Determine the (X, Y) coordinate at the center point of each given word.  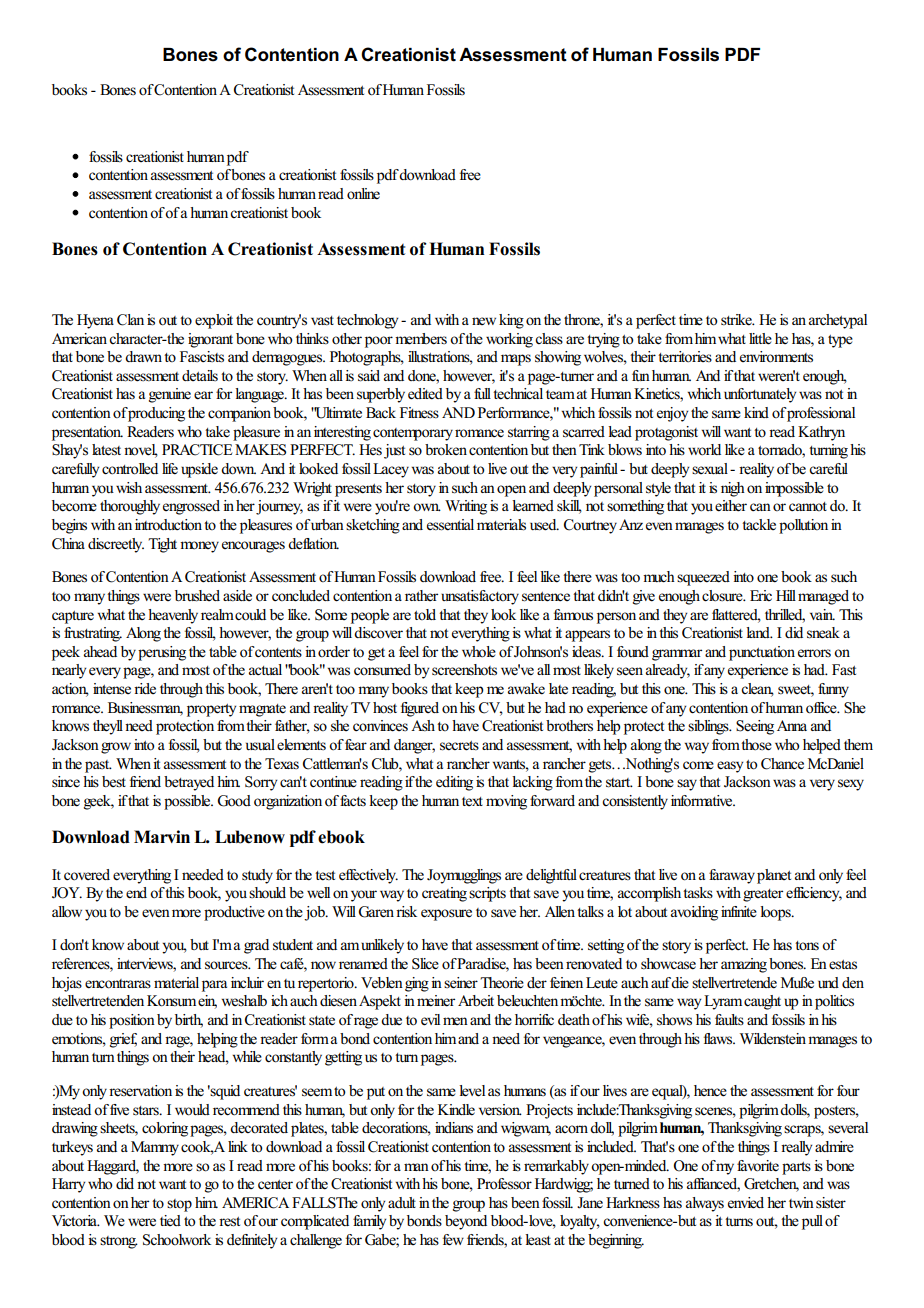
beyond (466, 1222)
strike (737, 320)
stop (179, 1205)
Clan (130, 320)
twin (801, 1202)
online (363, 194)
